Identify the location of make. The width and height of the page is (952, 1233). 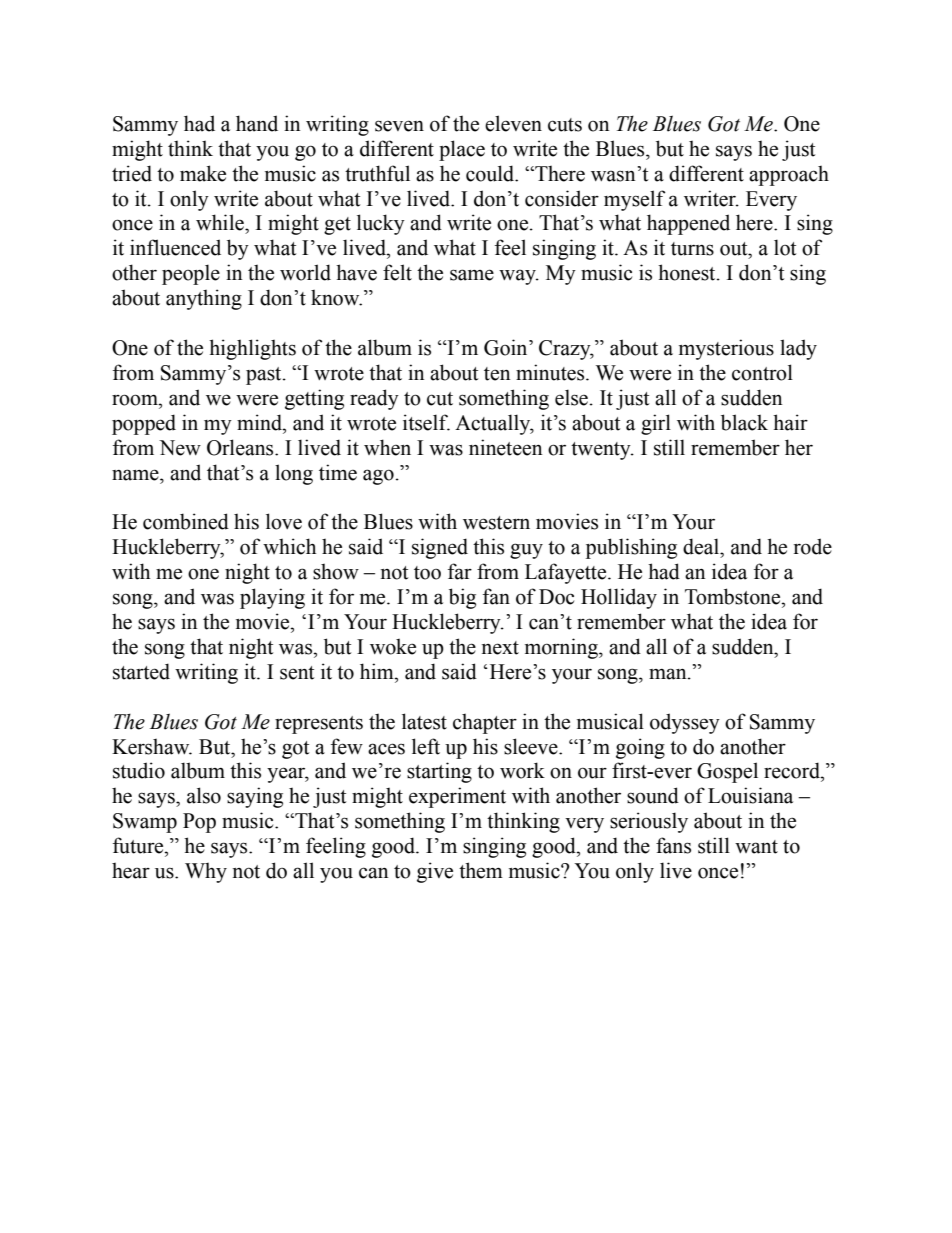
(203, 173).
